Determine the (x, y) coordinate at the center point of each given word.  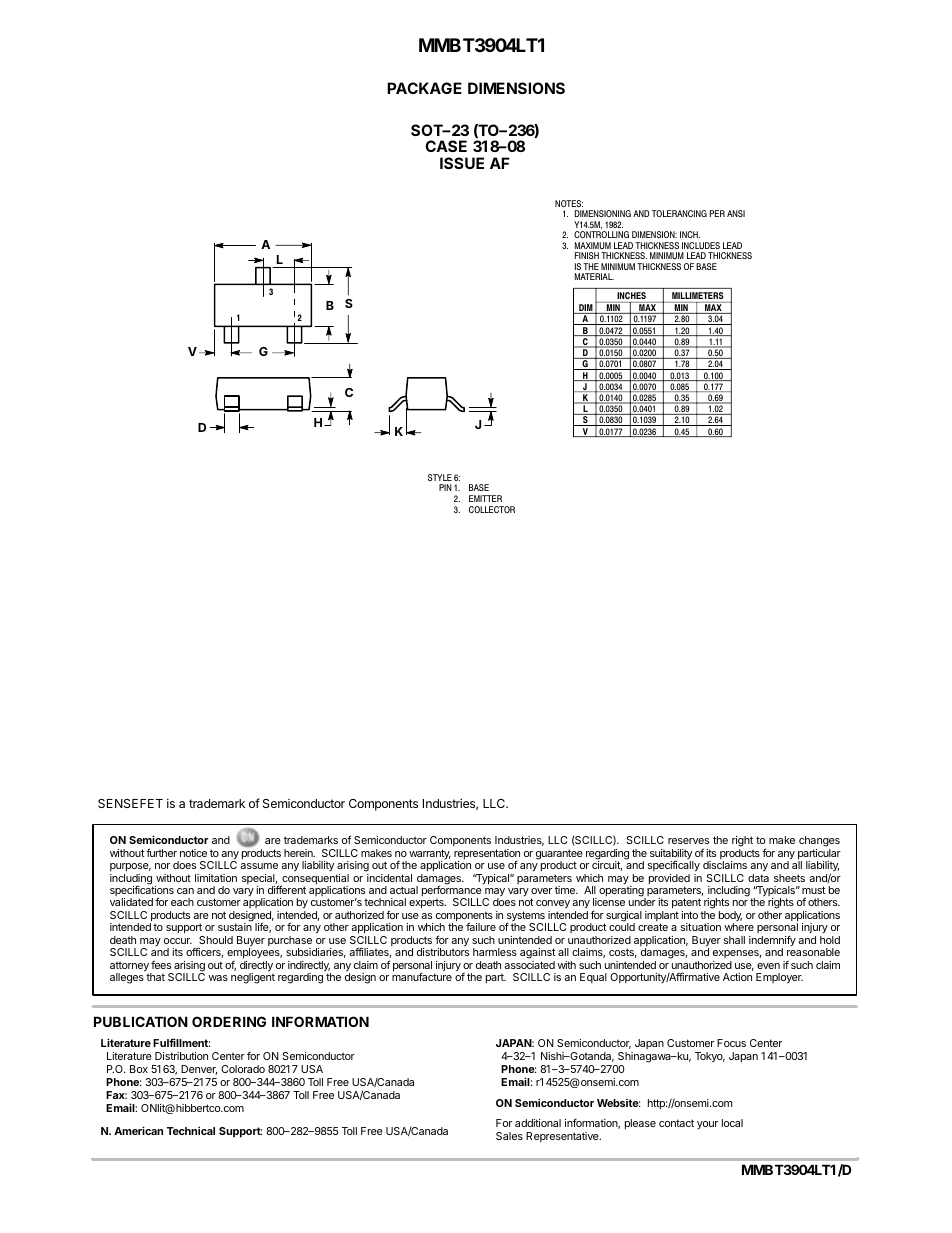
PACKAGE (424, 88)
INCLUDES (701, 245)
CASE (446, 146)
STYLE (440, 477)
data (758, 878)
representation (487, 855)
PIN (445, 487)
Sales (509, 1136)
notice (193, 853)
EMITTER (485, 498)
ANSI (736, 213)
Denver (199, 1070)
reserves (688, 841)
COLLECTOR (492, 509)
